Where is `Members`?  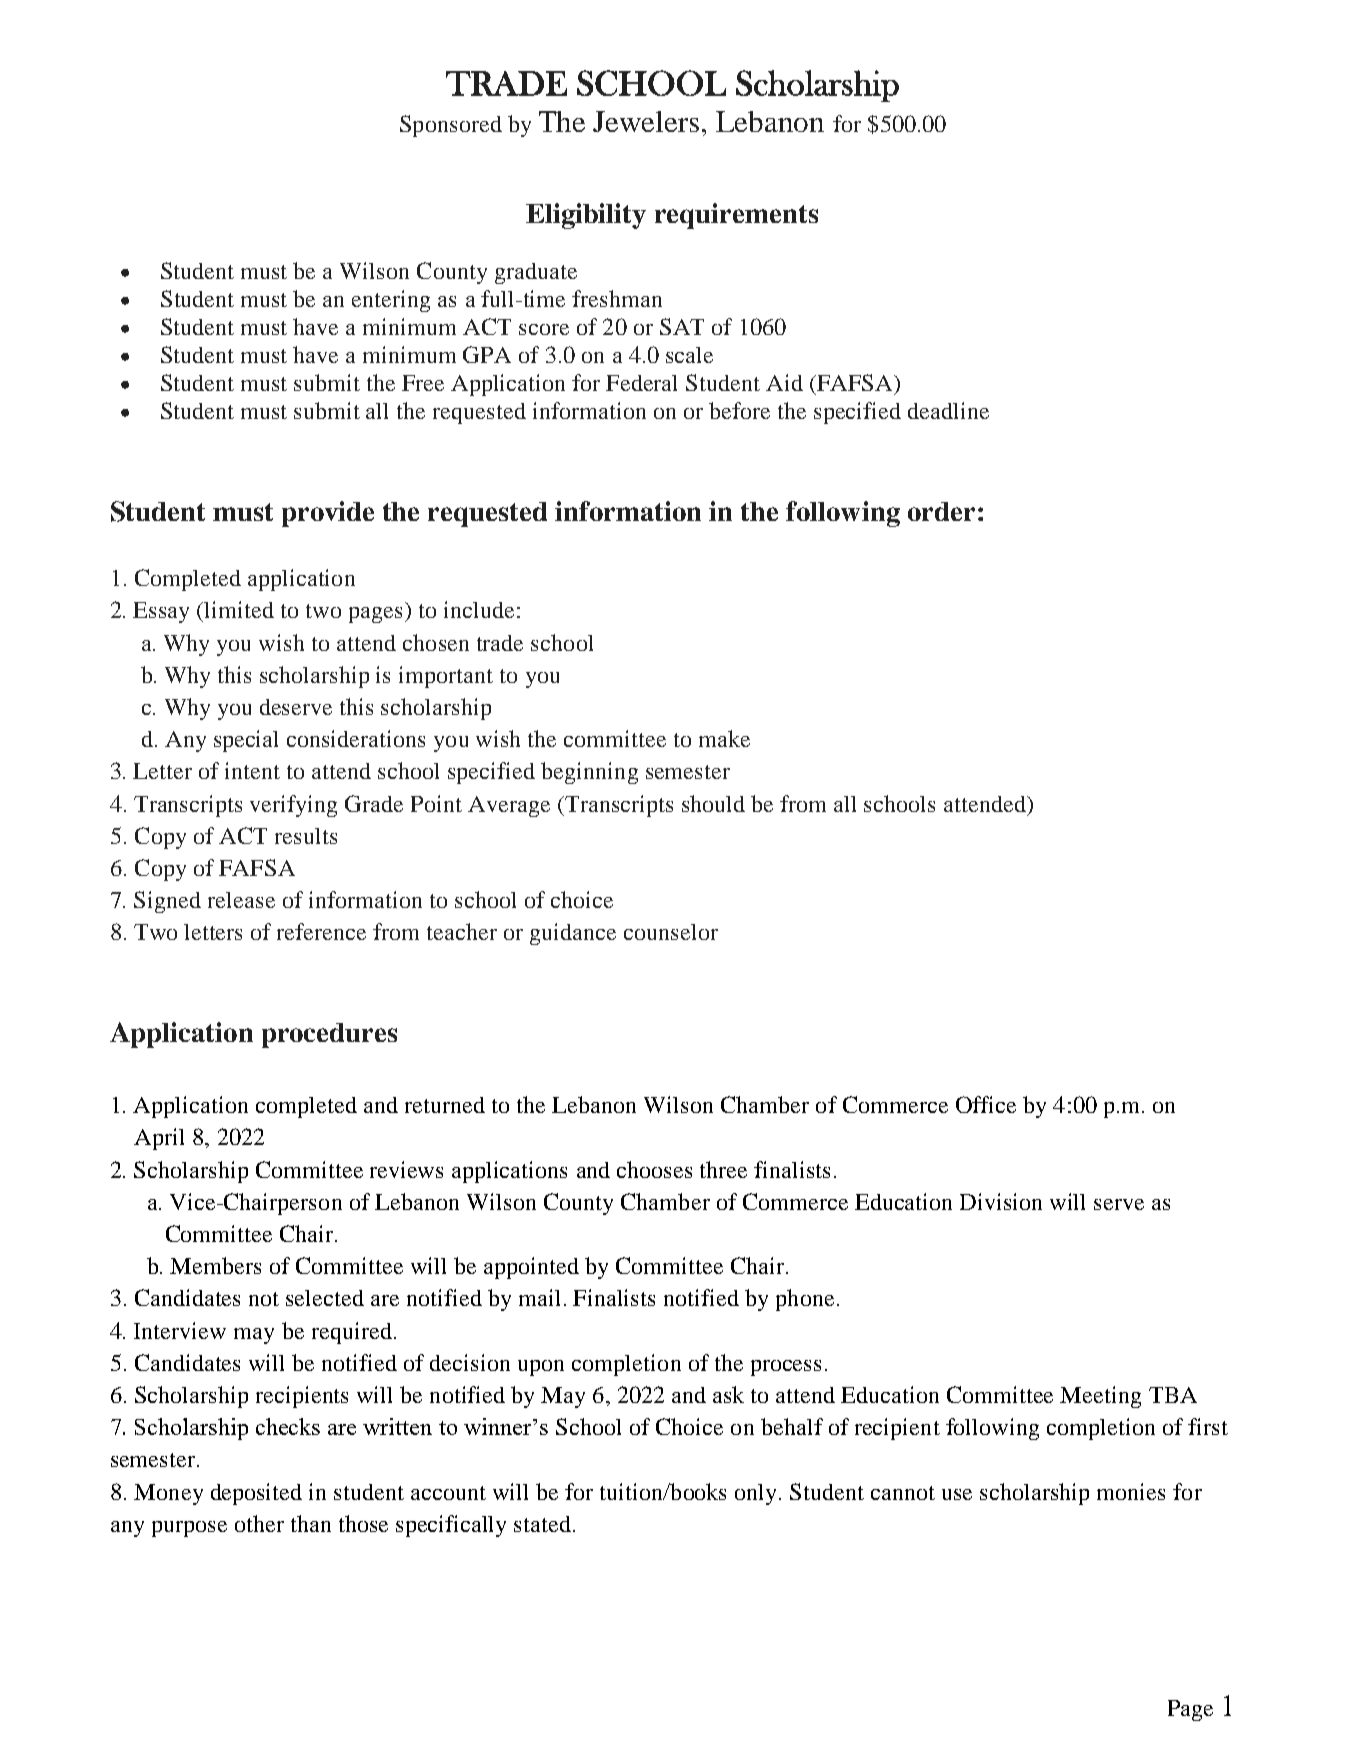 Members is located at coordinates (215, 1265).
